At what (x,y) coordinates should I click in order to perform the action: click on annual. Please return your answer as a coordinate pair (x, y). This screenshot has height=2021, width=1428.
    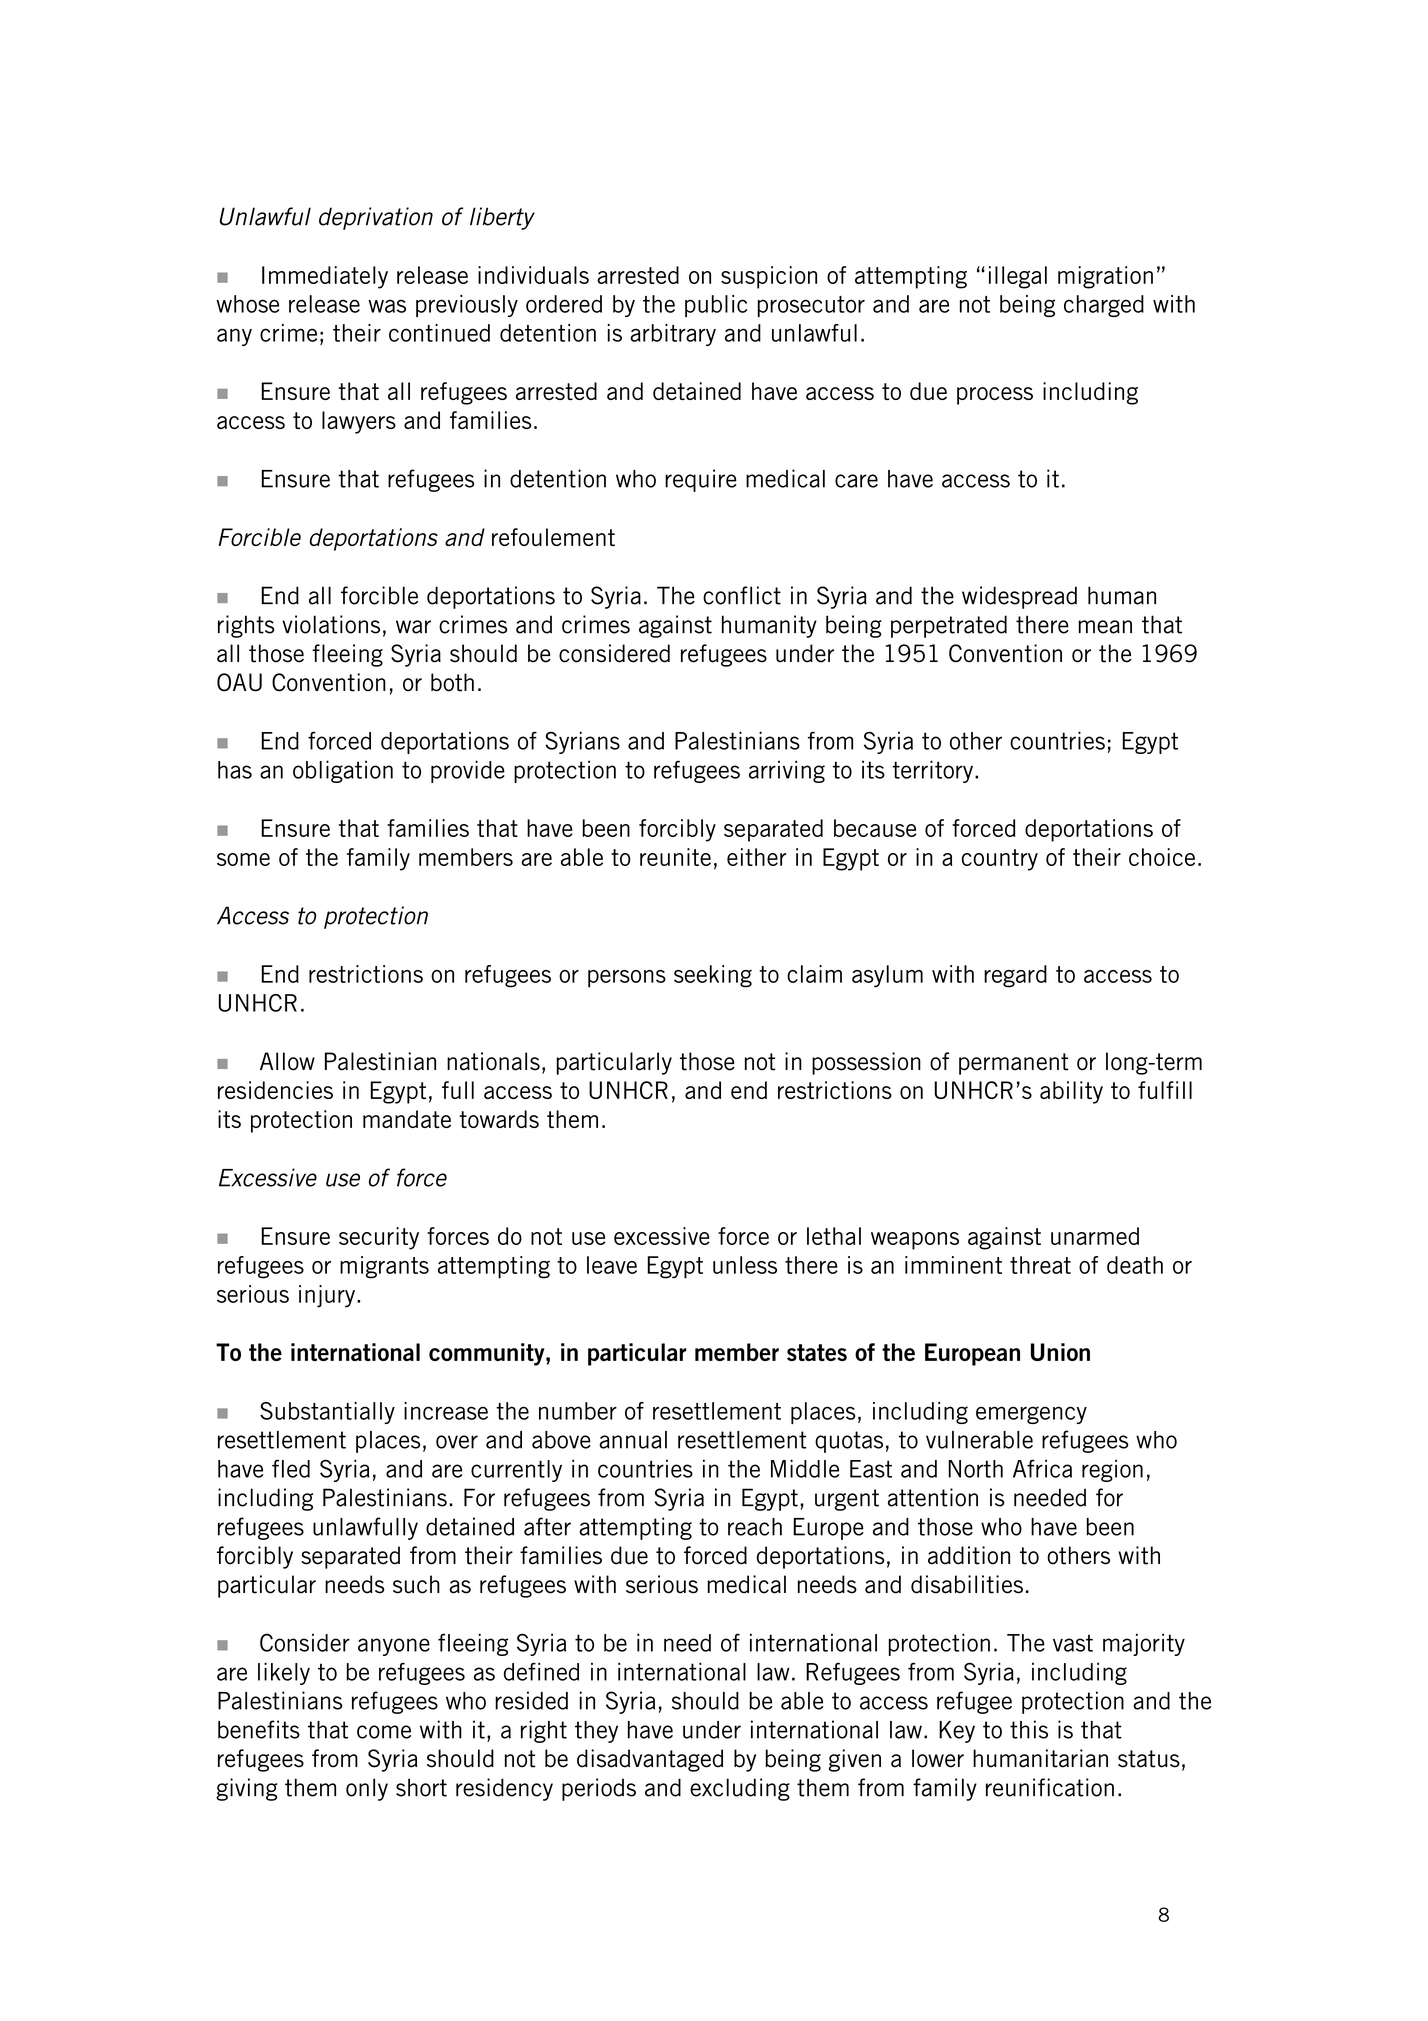
    Looking at the image, I should click on (633, 1440).
